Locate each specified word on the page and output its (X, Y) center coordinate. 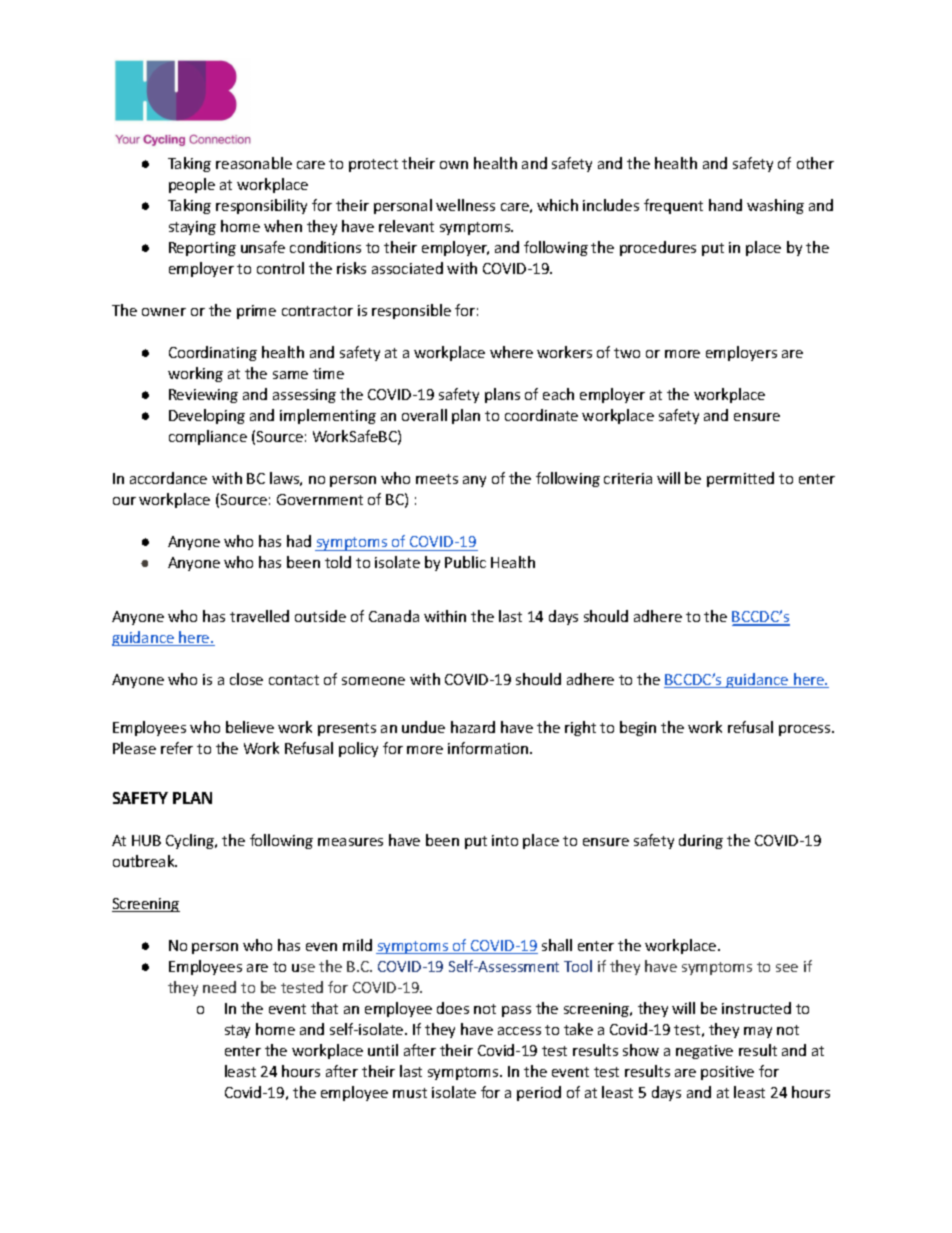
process (806, 730)
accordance (168, 478)
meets (437, 479)
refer (177, 748)
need (219, 987)
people (192, 185)
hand (725, 205)
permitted (740, 479)
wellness (465, 205)
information (489, 748)
